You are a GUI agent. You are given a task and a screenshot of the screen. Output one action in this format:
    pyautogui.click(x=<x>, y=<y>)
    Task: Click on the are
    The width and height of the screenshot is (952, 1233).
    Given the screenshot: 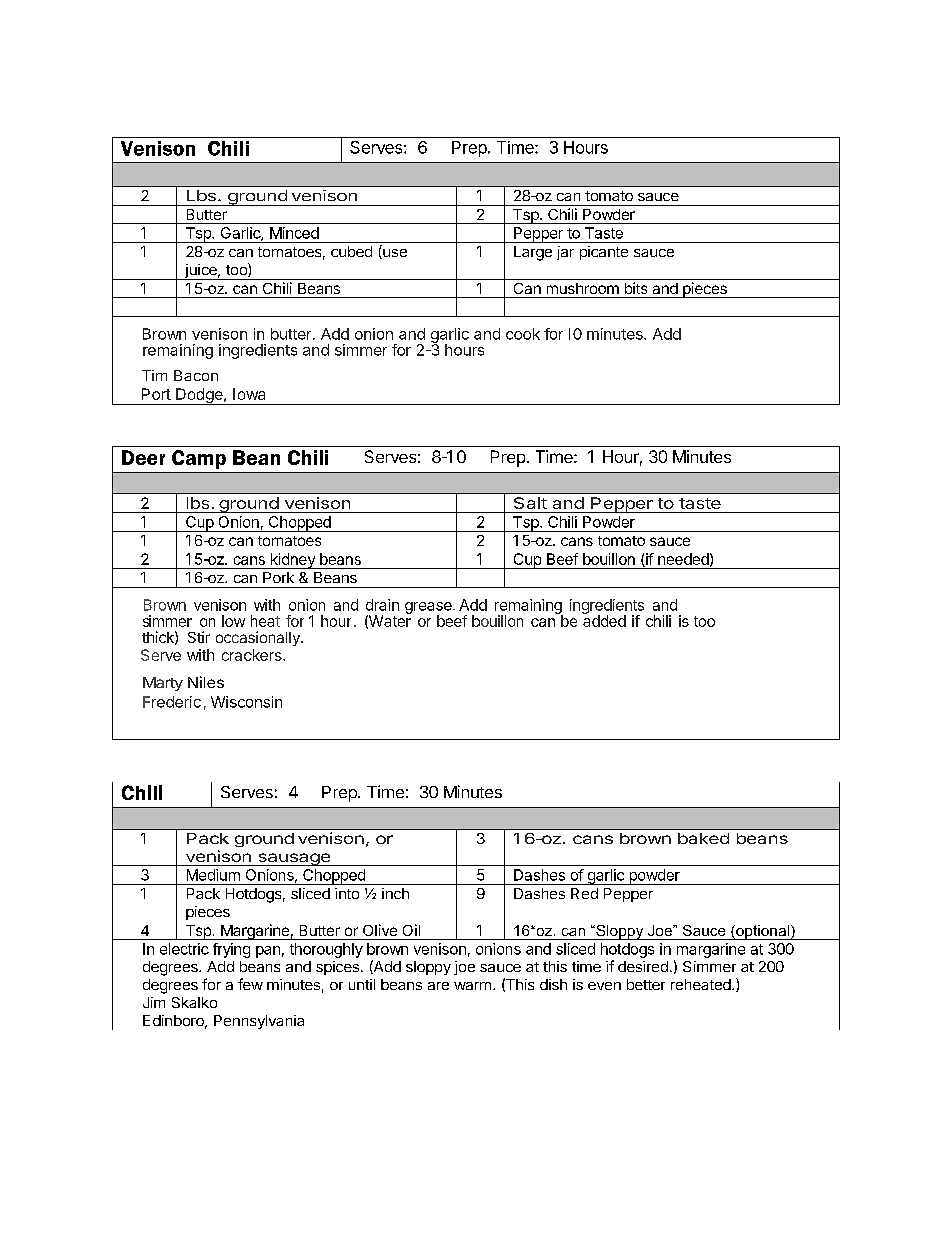 What is the action you would take?
    pyautogui.click(x=438, y=986)
